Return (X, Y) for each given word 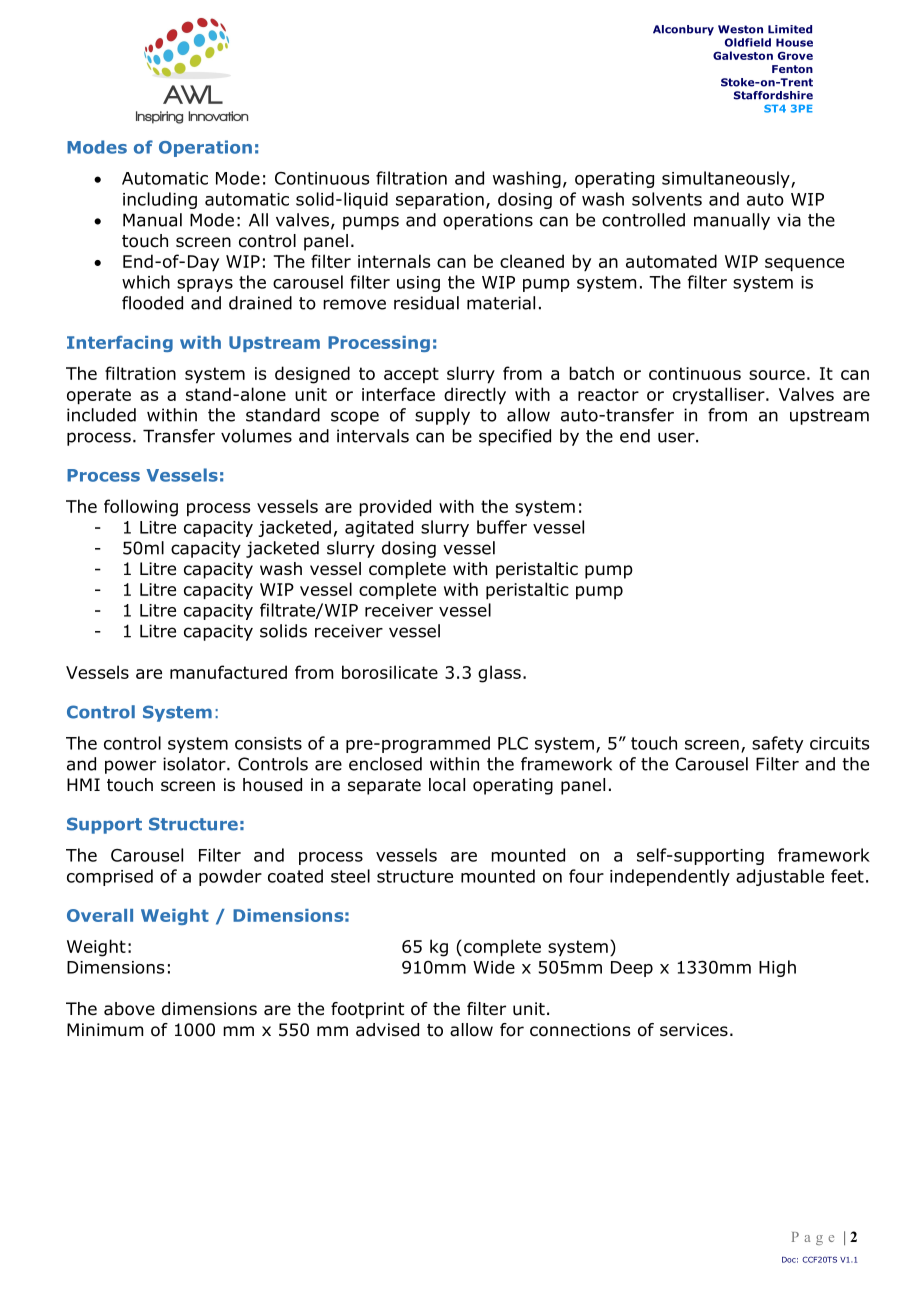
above (129, 1009)
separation (440, 201)
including (160, 200)
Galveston (743, 55)
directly (475, 396)
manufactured (228, 672)
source (777, 375)
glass (499, 674)
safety (777, 744)
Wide (494, 967)
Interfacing (120, 343)
